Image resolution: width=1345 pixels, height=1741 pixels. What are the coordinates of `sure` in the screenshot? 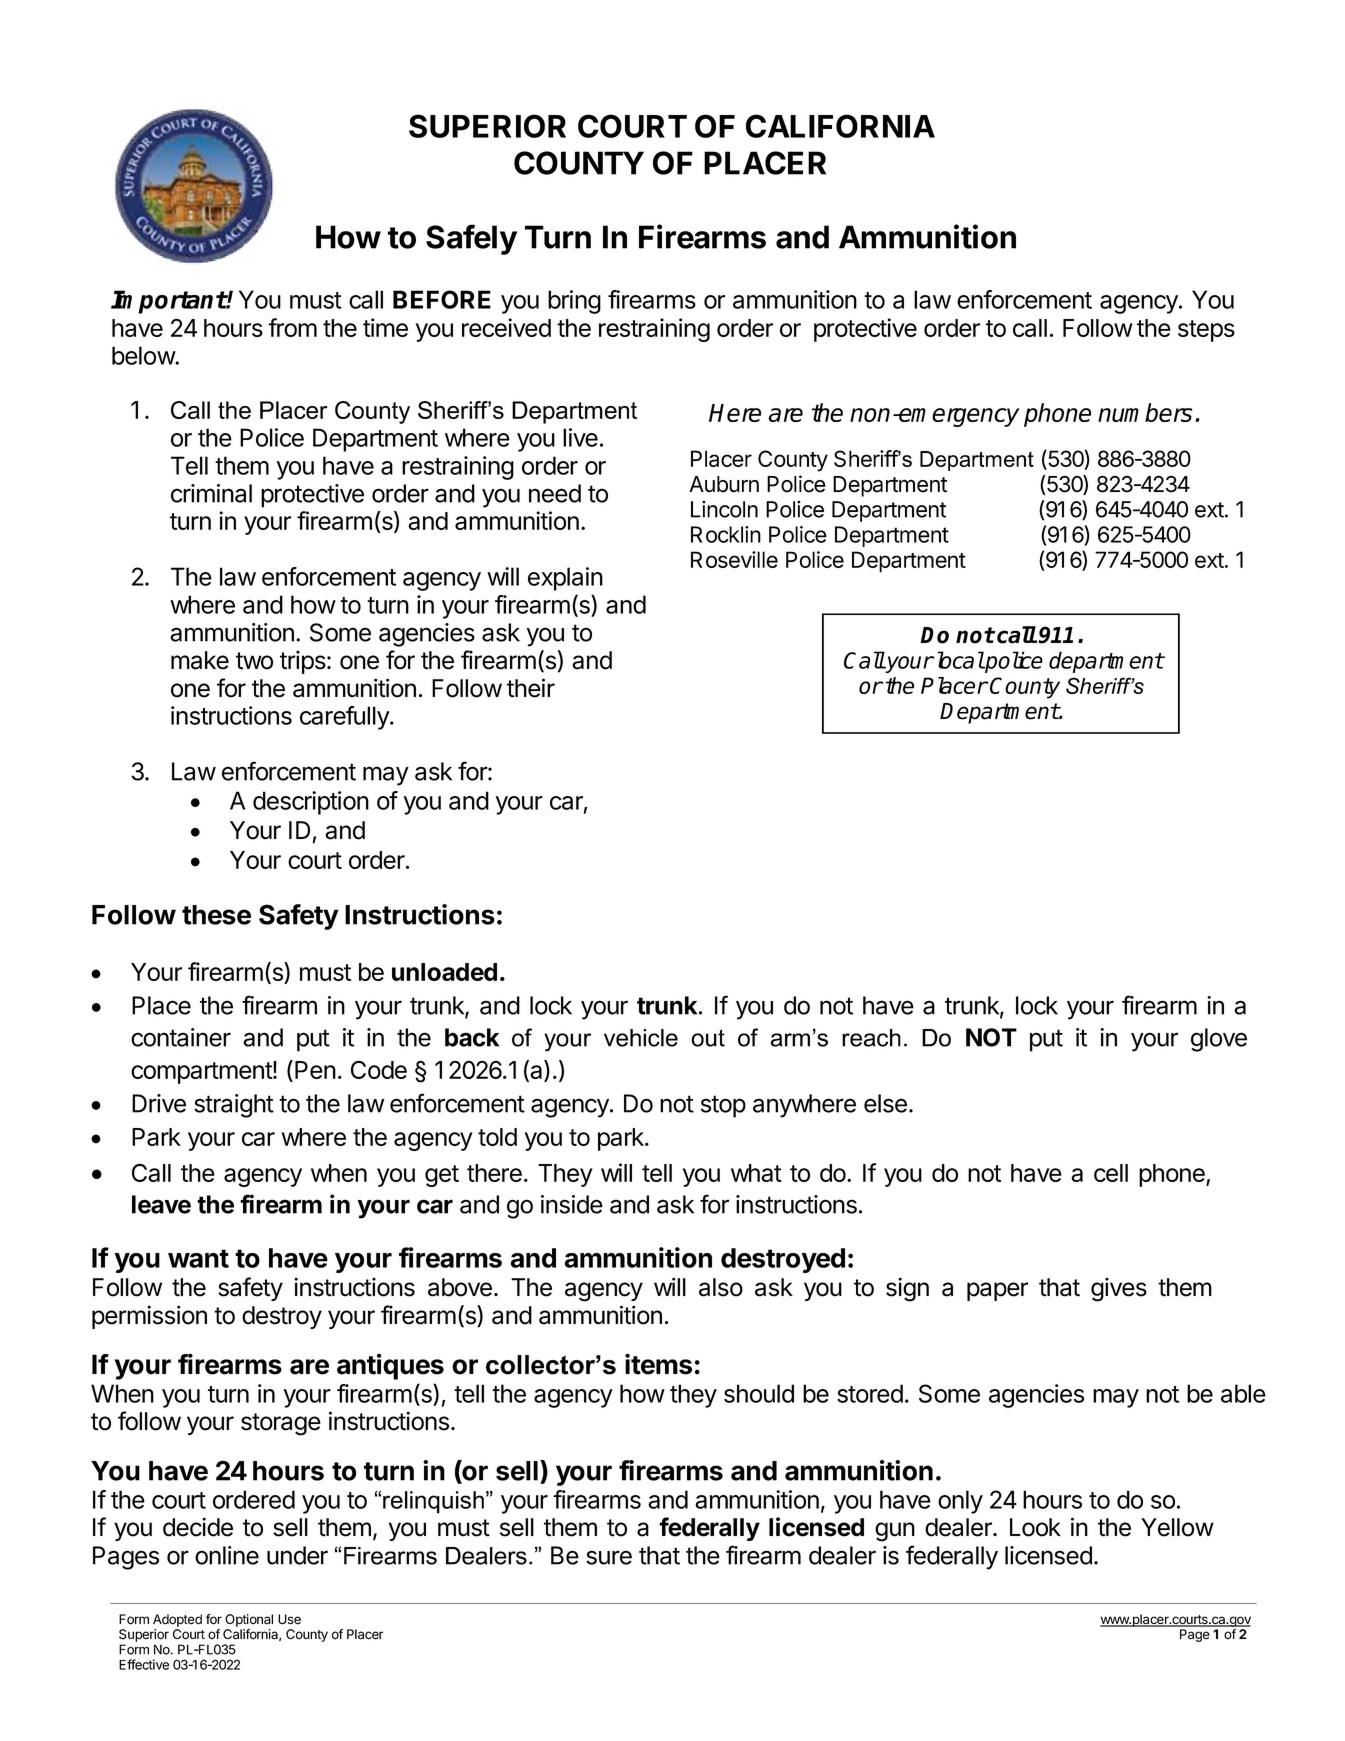 It's located at (609, 1557).
